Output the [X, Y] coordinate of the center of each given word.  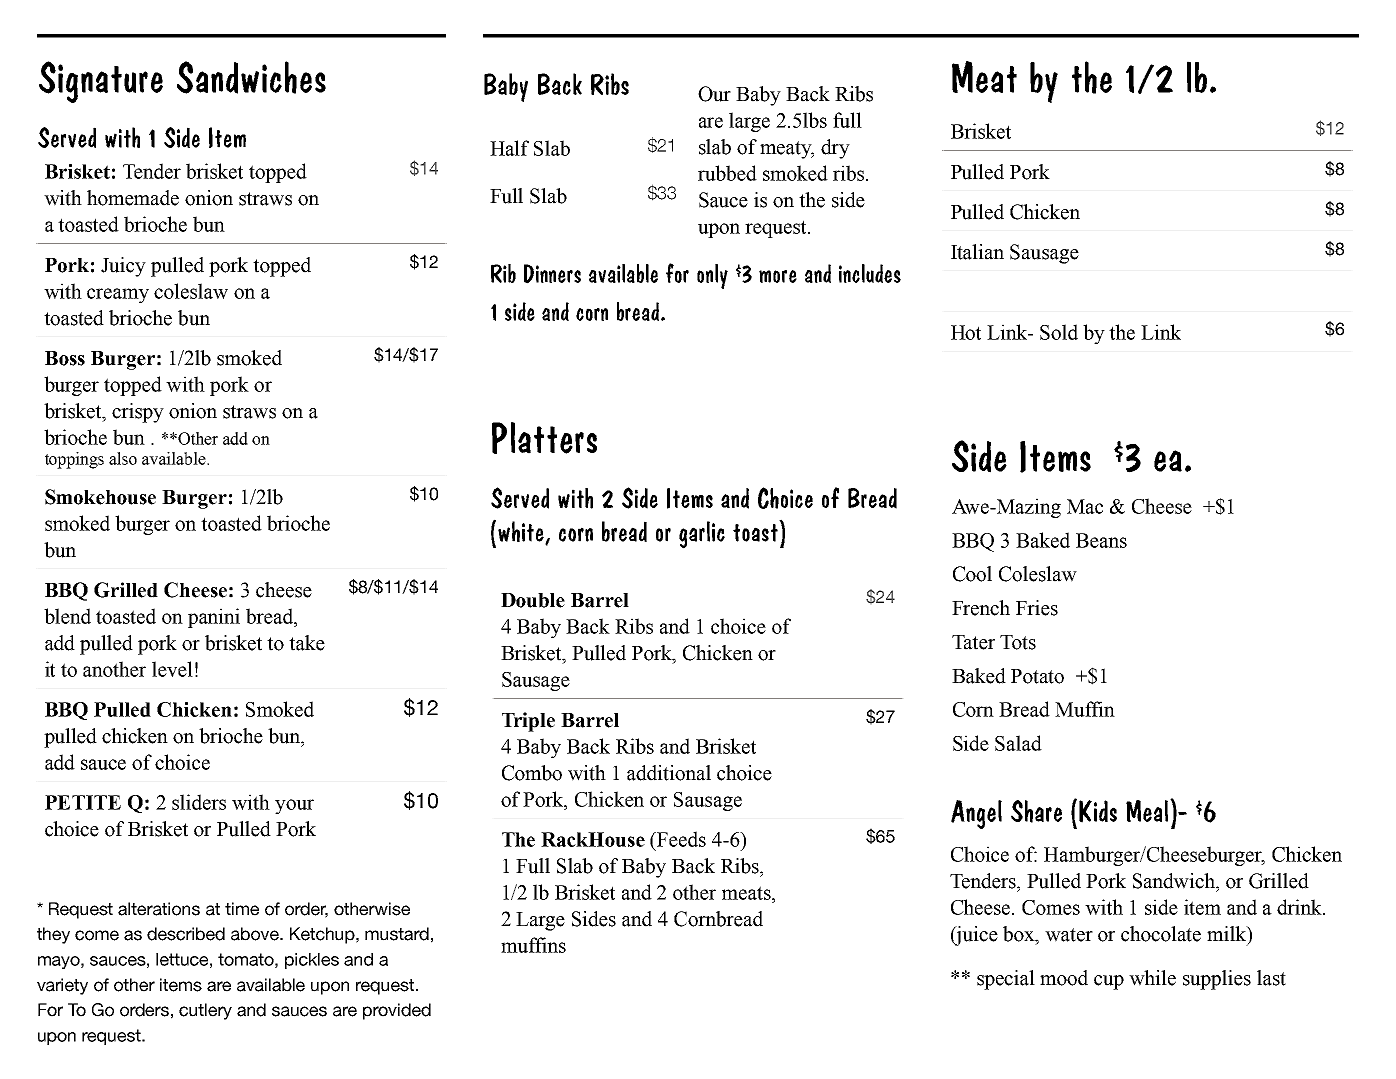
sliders [199, 802]
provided [397, 1011]
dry [835, 149]
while [1152, 978]
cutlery [205, 1011]
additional [669, 773]
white [522, 533]
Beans [1101, 540]
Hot [966, 332]
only [712, 276]
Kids [1098, 811]
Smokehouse [100, 497]
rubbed [727, 173]
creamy [118, 295]
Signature [101, 82]
